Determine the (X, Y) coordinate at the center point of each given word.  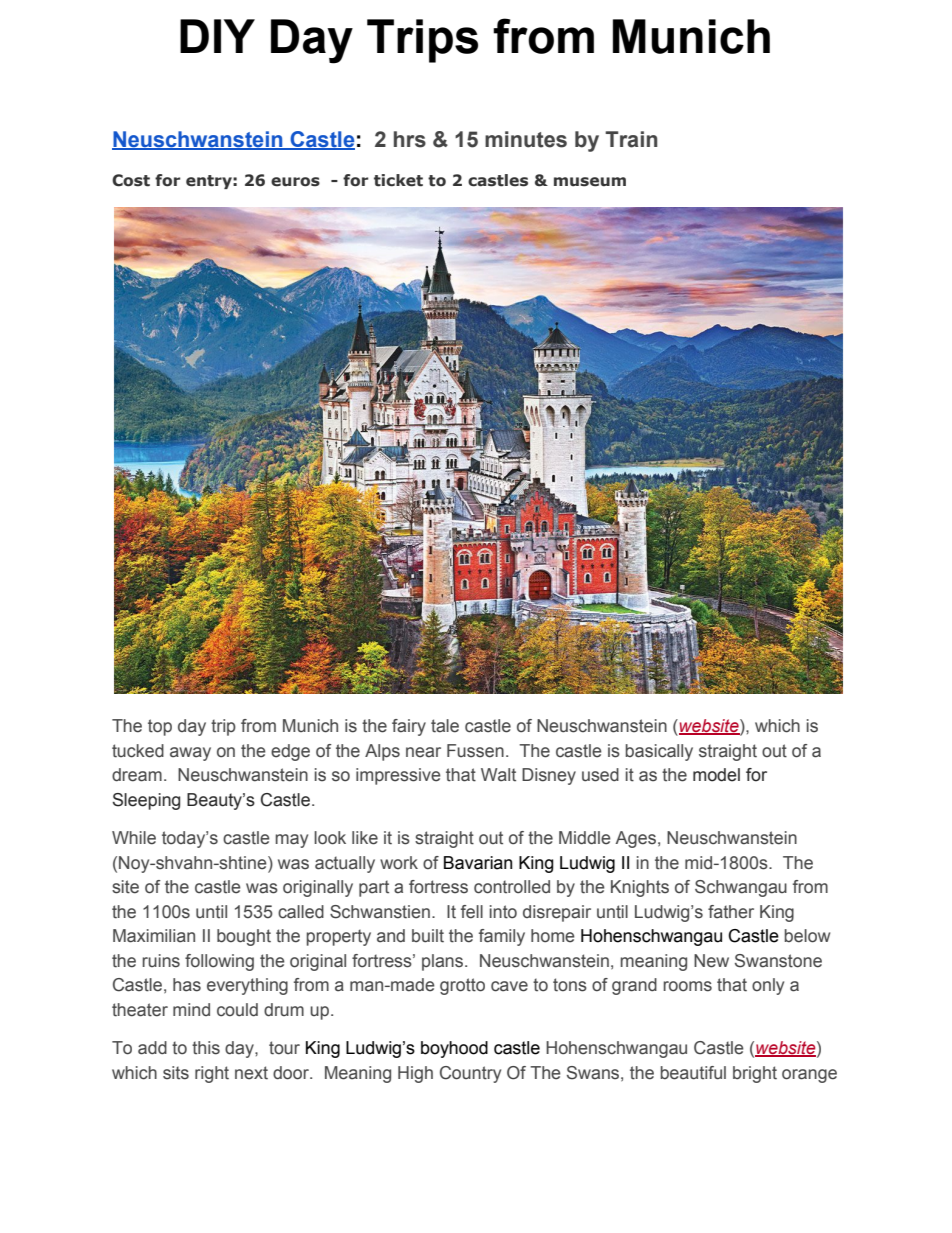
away (190, 754)
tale (445, 726)
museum (590, 182)
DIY (217, 36)
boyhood (454, 1049)
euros (295, 182)
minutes (526, 139)
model (716, 775)
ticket (398, 180)
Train (631, 139)
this (206, 1048)
